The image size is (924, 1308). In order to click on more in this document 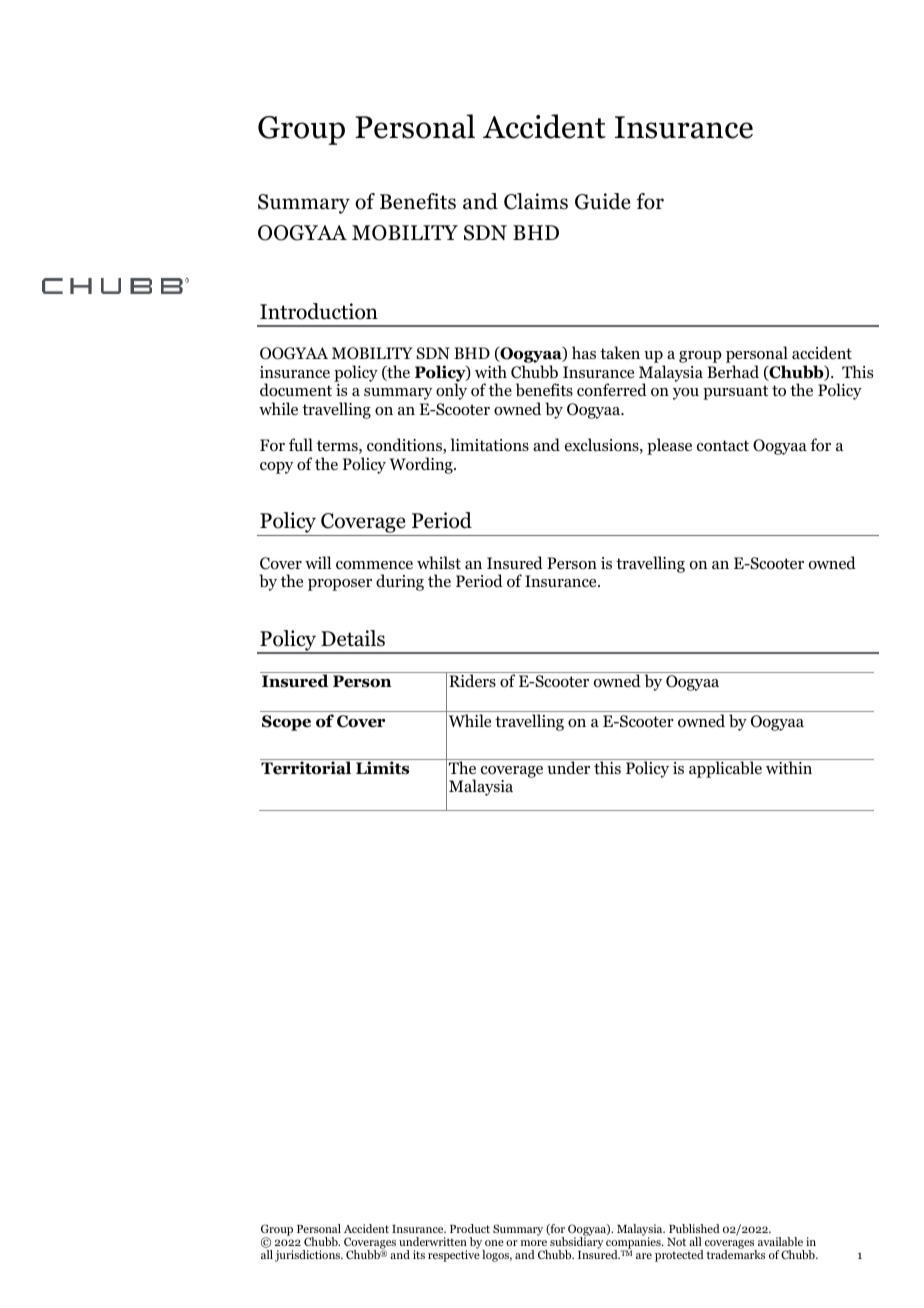, I will do `click(534, 1243)`.
